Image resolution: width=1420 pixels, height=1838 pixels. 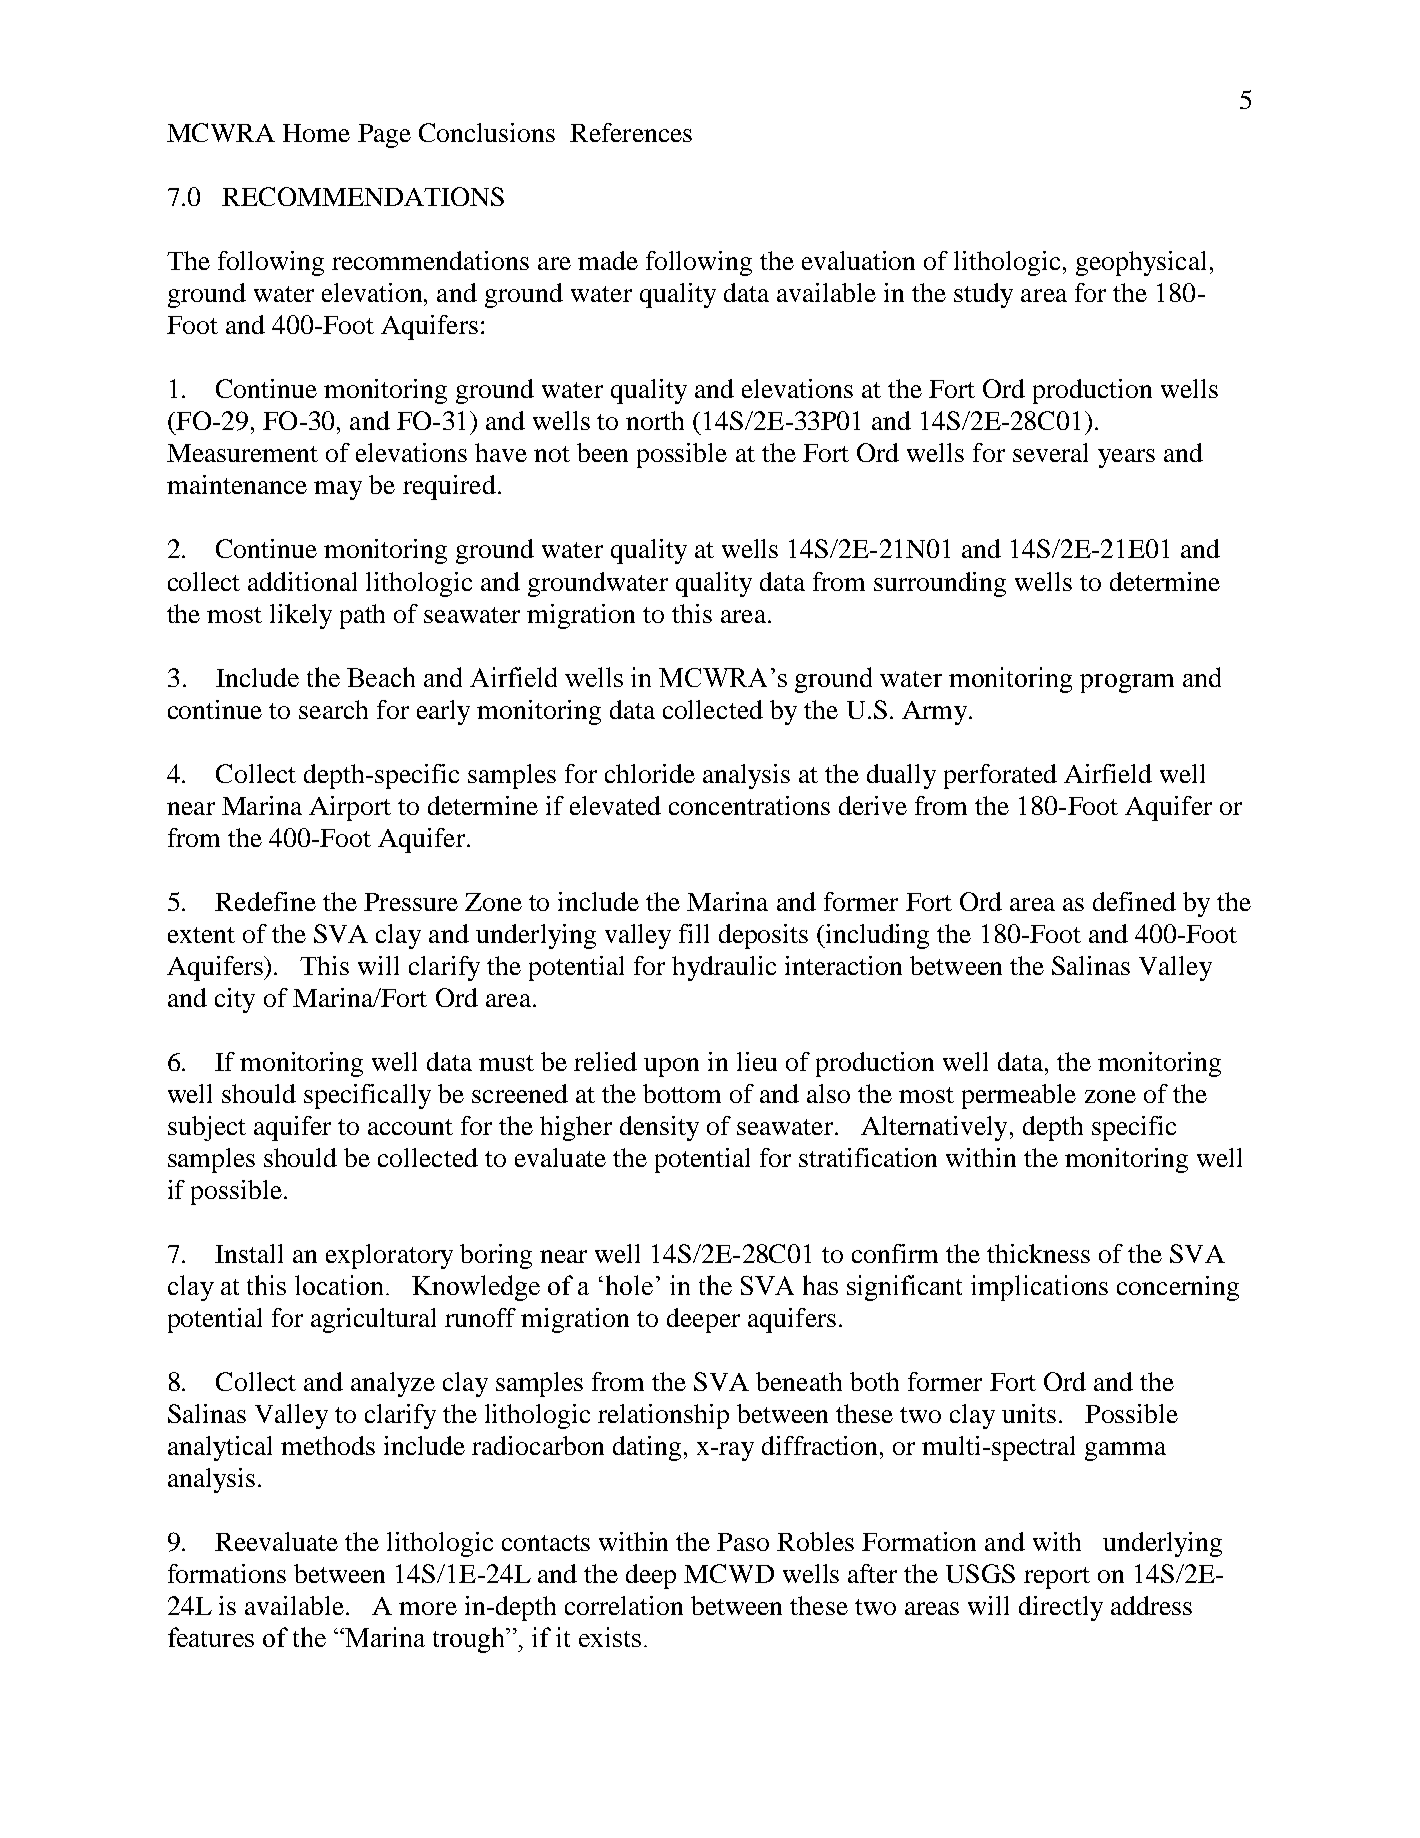 What do you see at coordinates (301, 616) in the screenshot?
I see `likely` at bounding box center [301, 616].
